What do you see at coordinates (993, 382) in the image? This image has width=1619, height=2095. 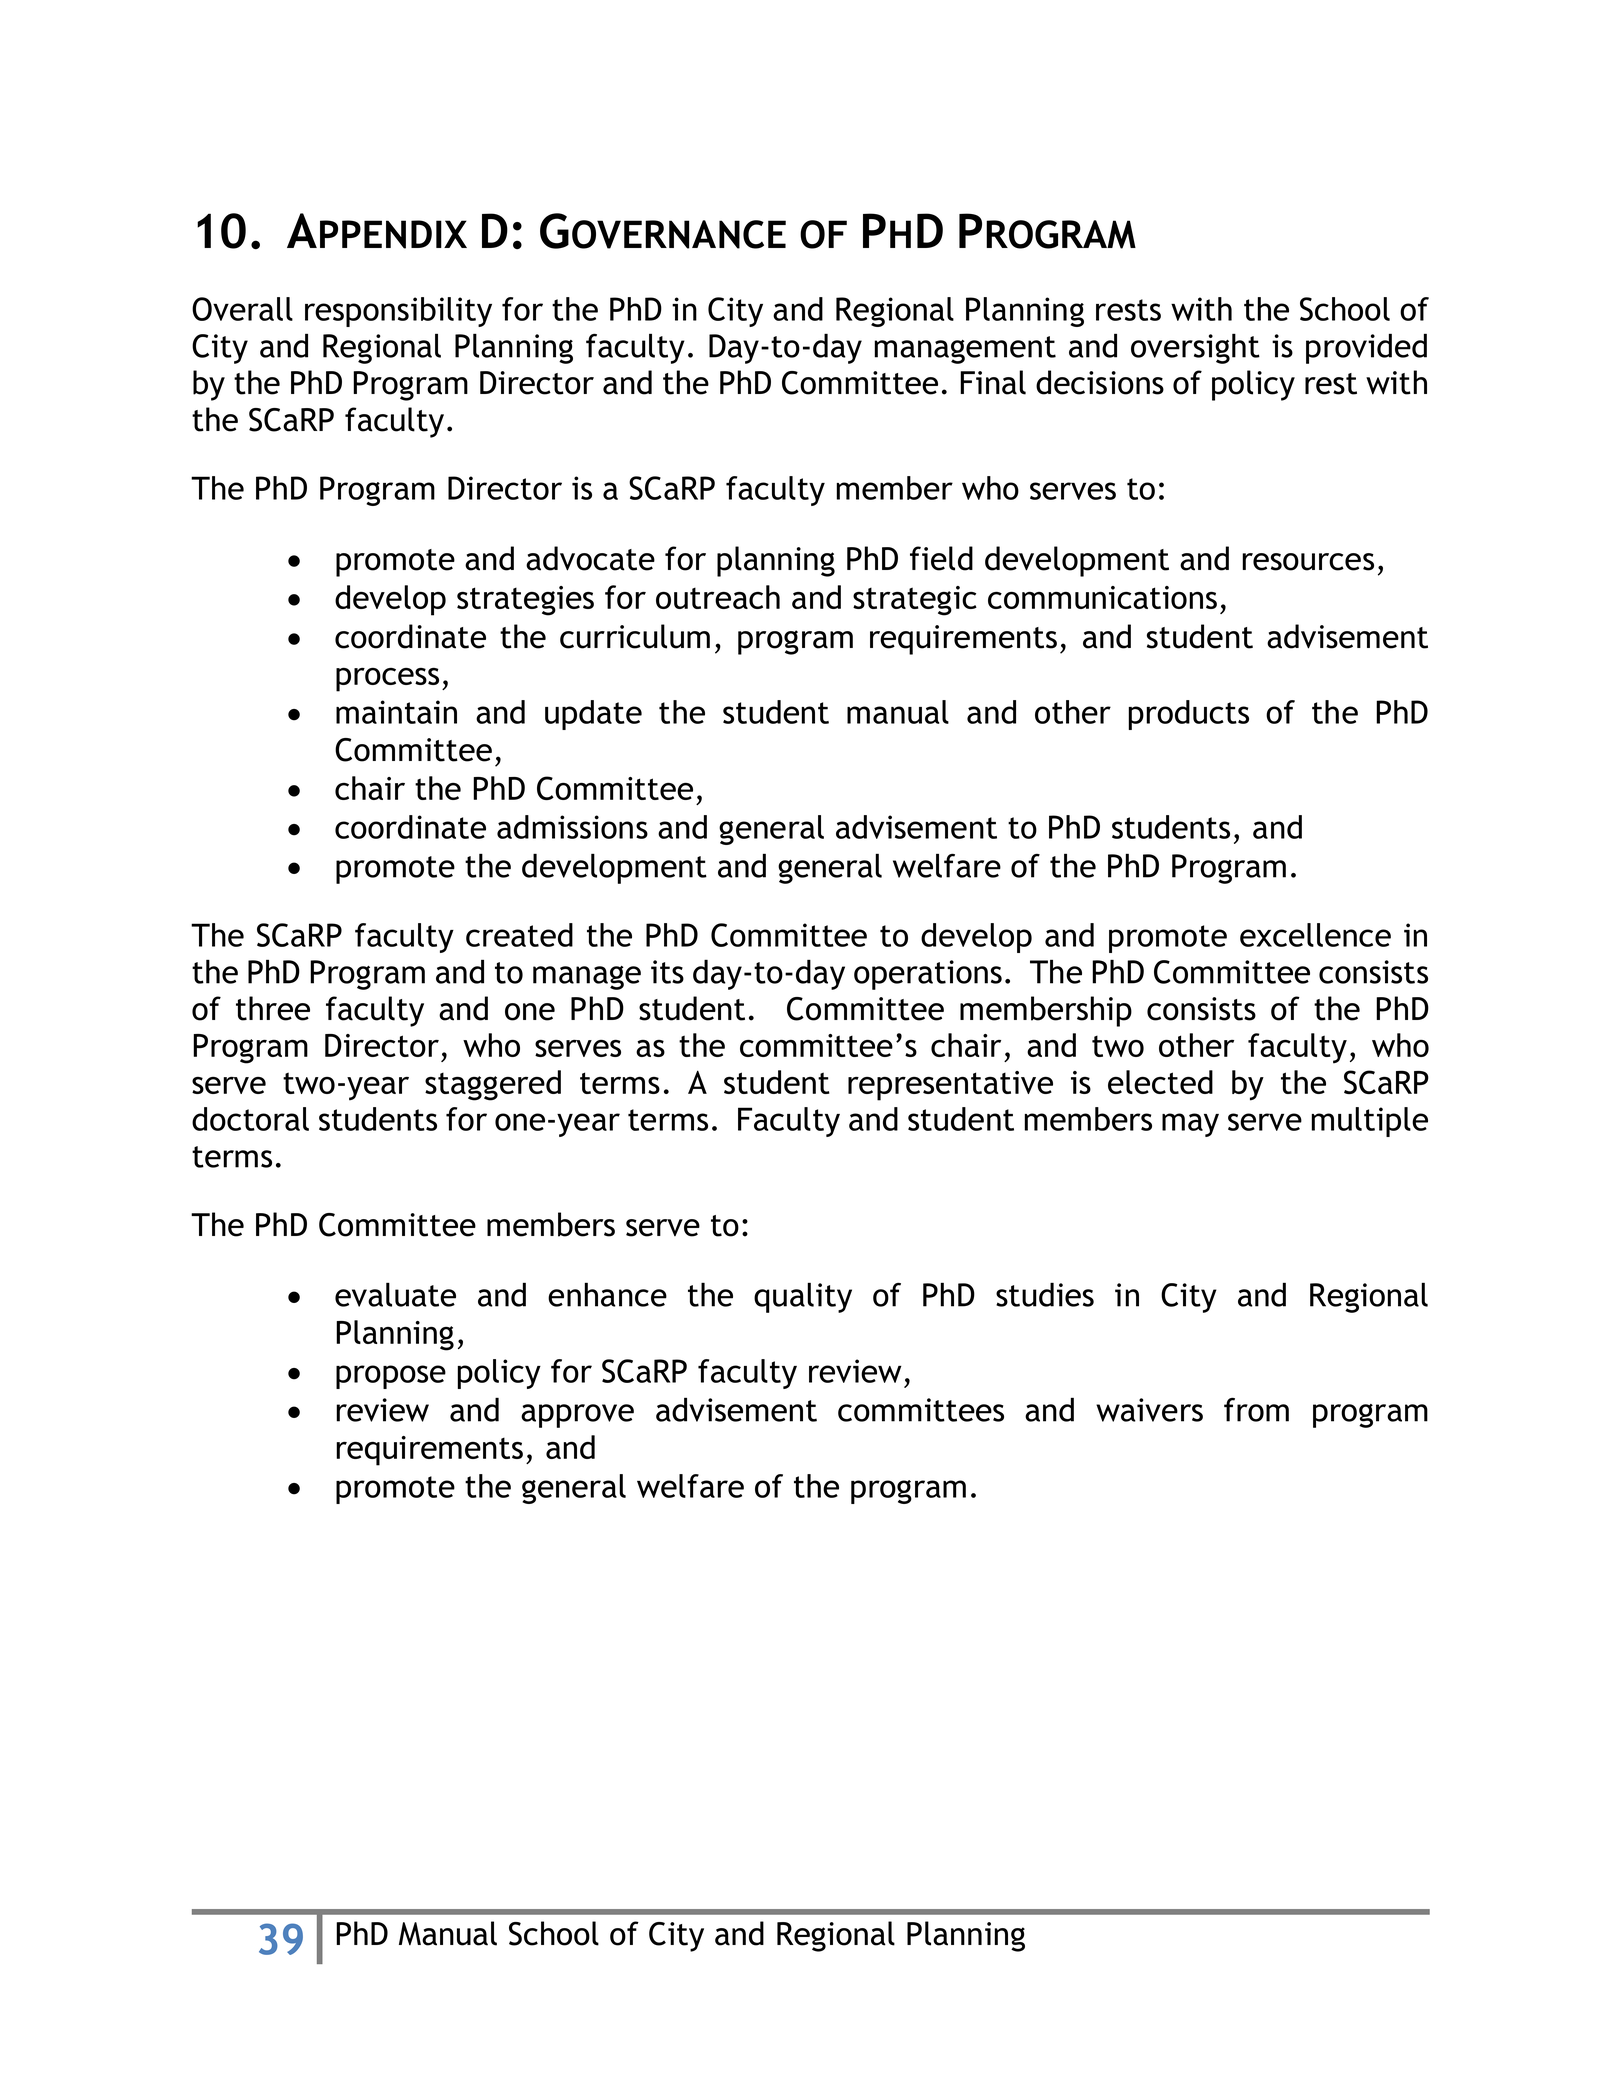 I see `Final` at bounding box center [993, 382].
